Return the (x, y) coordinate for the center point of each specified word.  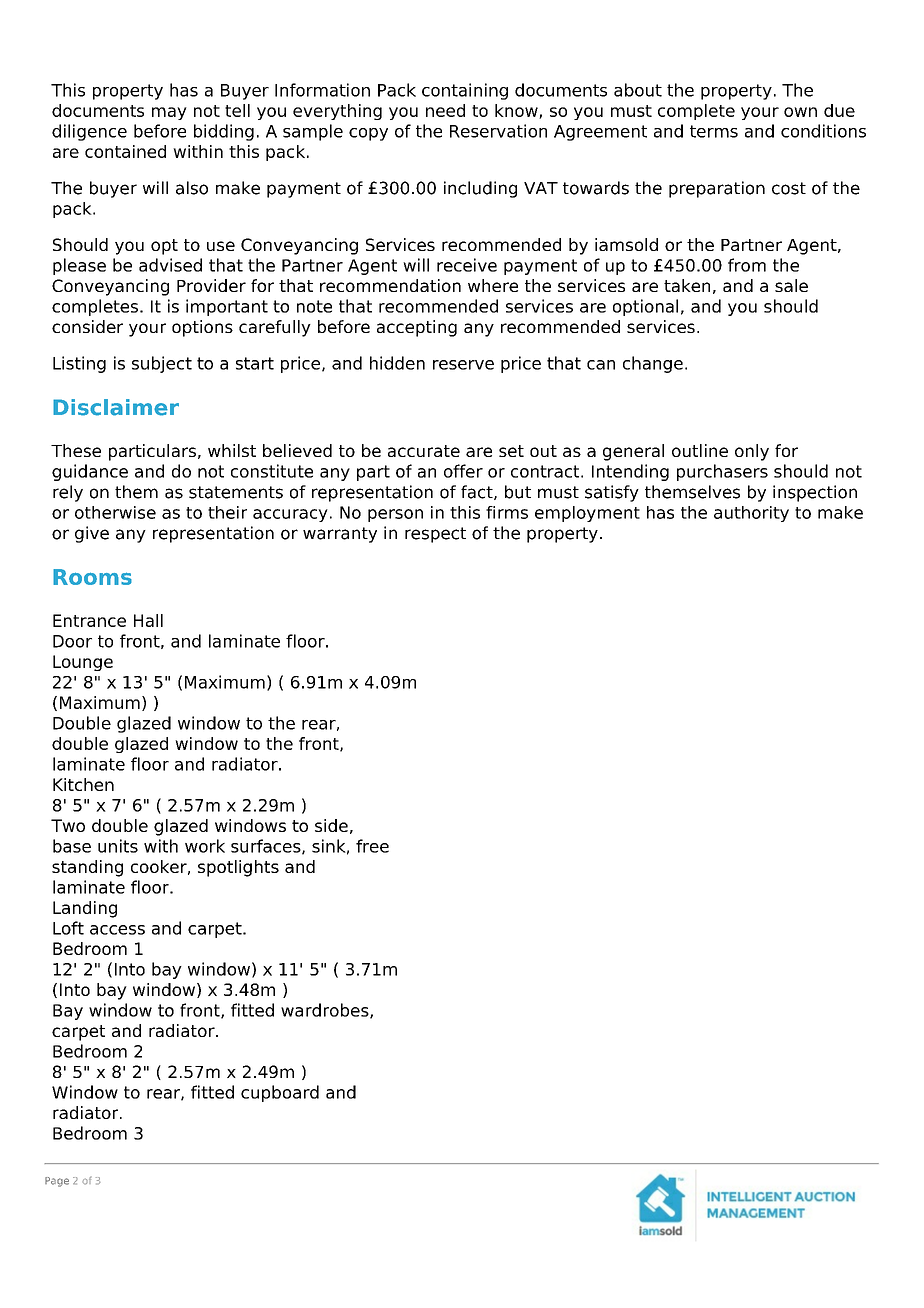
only (752, 452)
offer (463, 471)
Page (57, 1182)
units (118, 846)
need (445, 110)
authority (751, 514)
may (169, 113)
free (372, 846)
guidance (90, 472)
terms (714, 131)
